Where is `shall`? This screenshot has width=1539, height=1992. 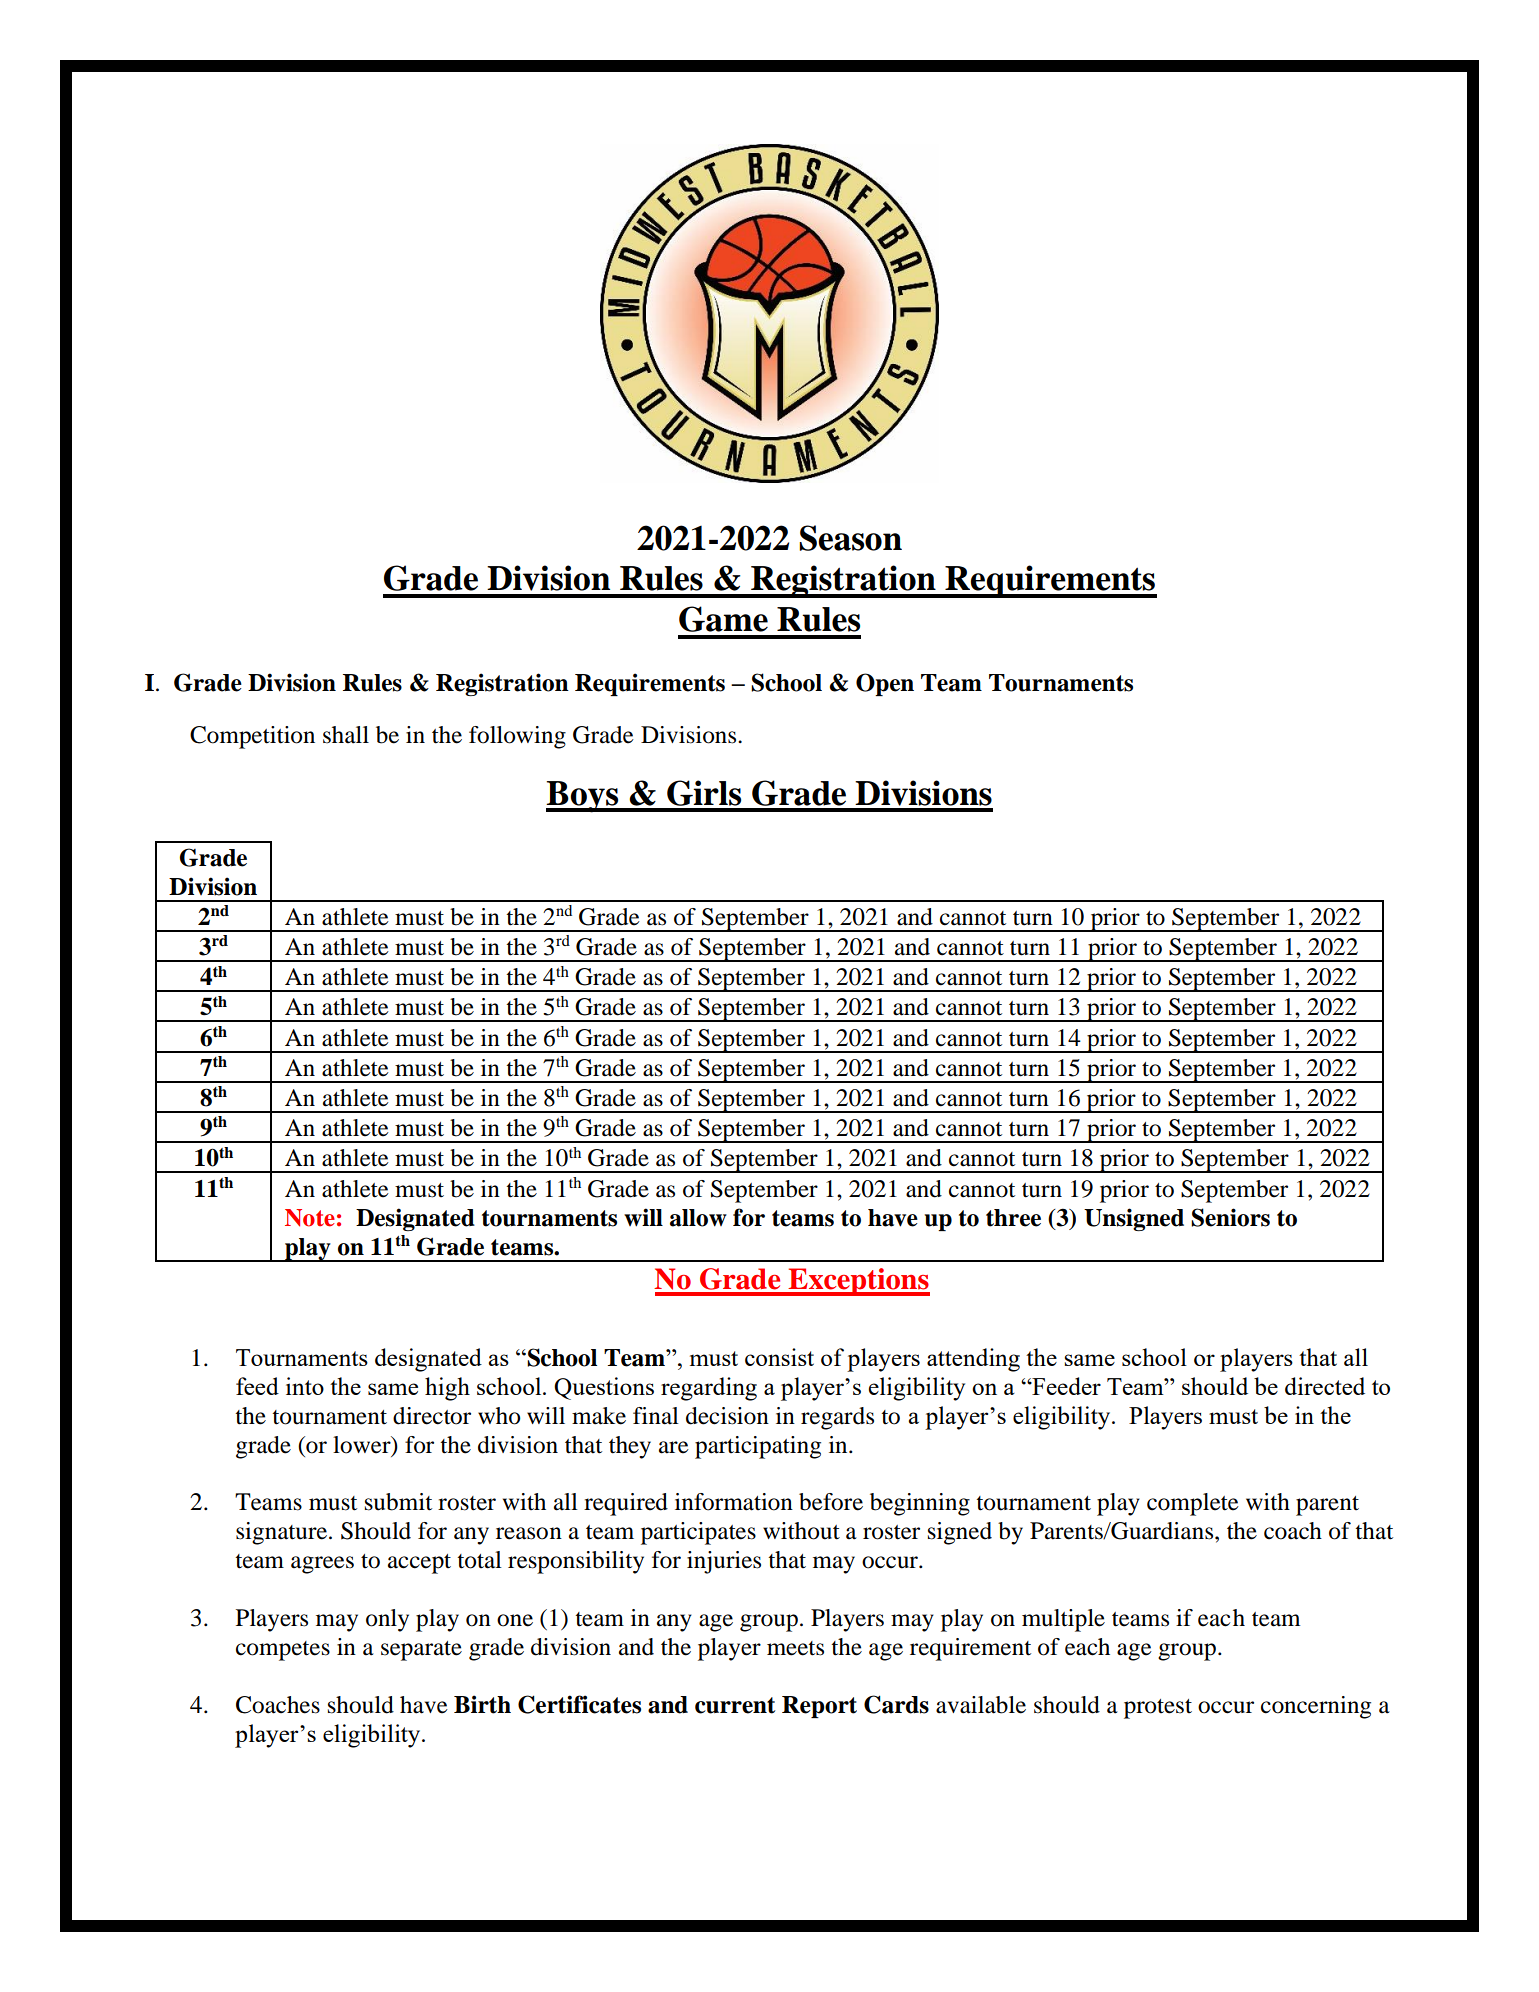
shall is located at coordinates (346, 735).
